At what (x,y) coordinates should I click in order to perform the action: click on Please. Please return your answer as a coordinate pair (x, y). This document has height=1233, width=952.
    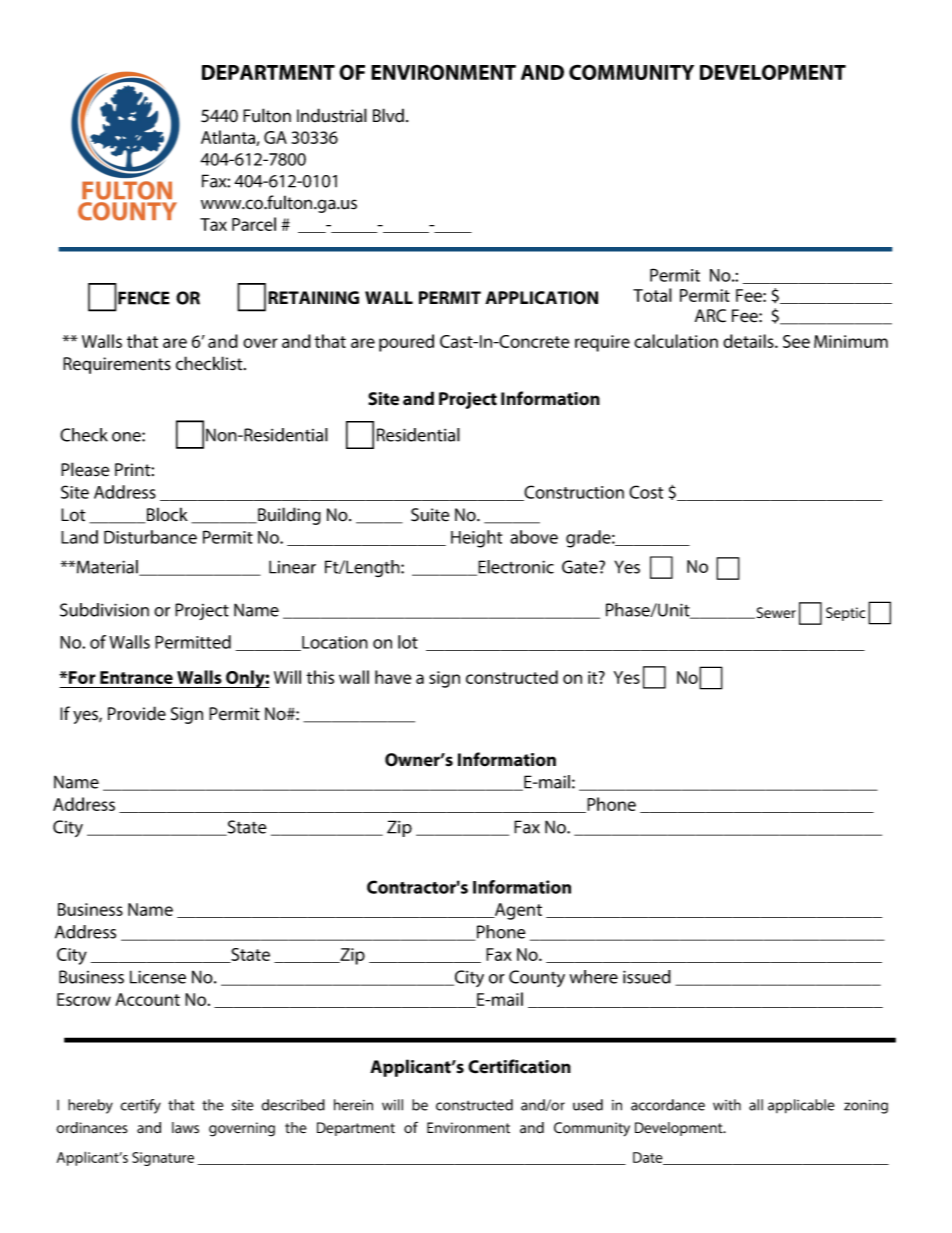
    Looking at the image, I should click on (85, 469).
